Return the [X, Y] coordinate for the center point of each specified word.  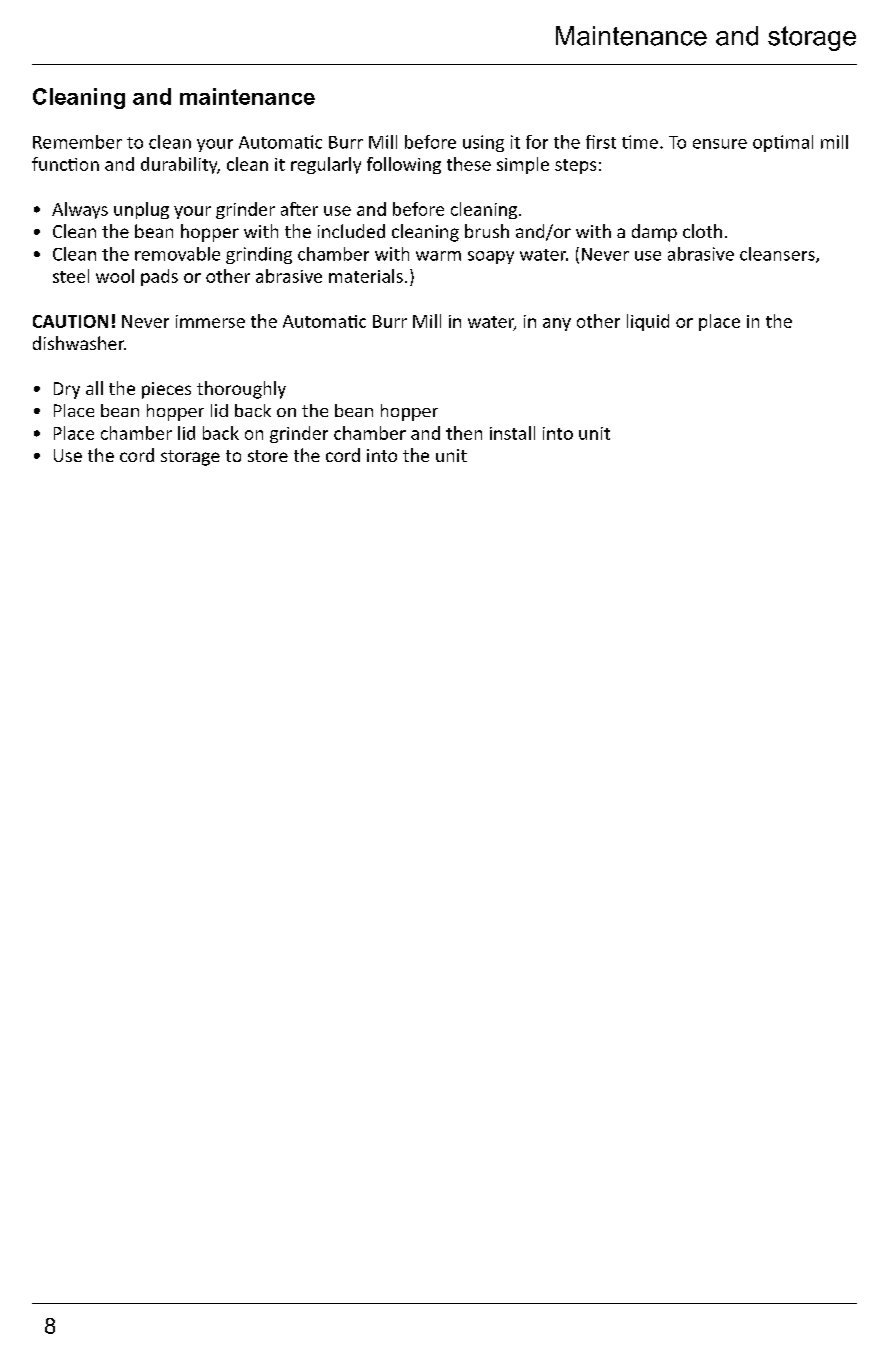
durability [180, 165]
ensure [720, 144]
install [512, 433]
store [268, 456]
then [464, 433]
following [404, 165]
